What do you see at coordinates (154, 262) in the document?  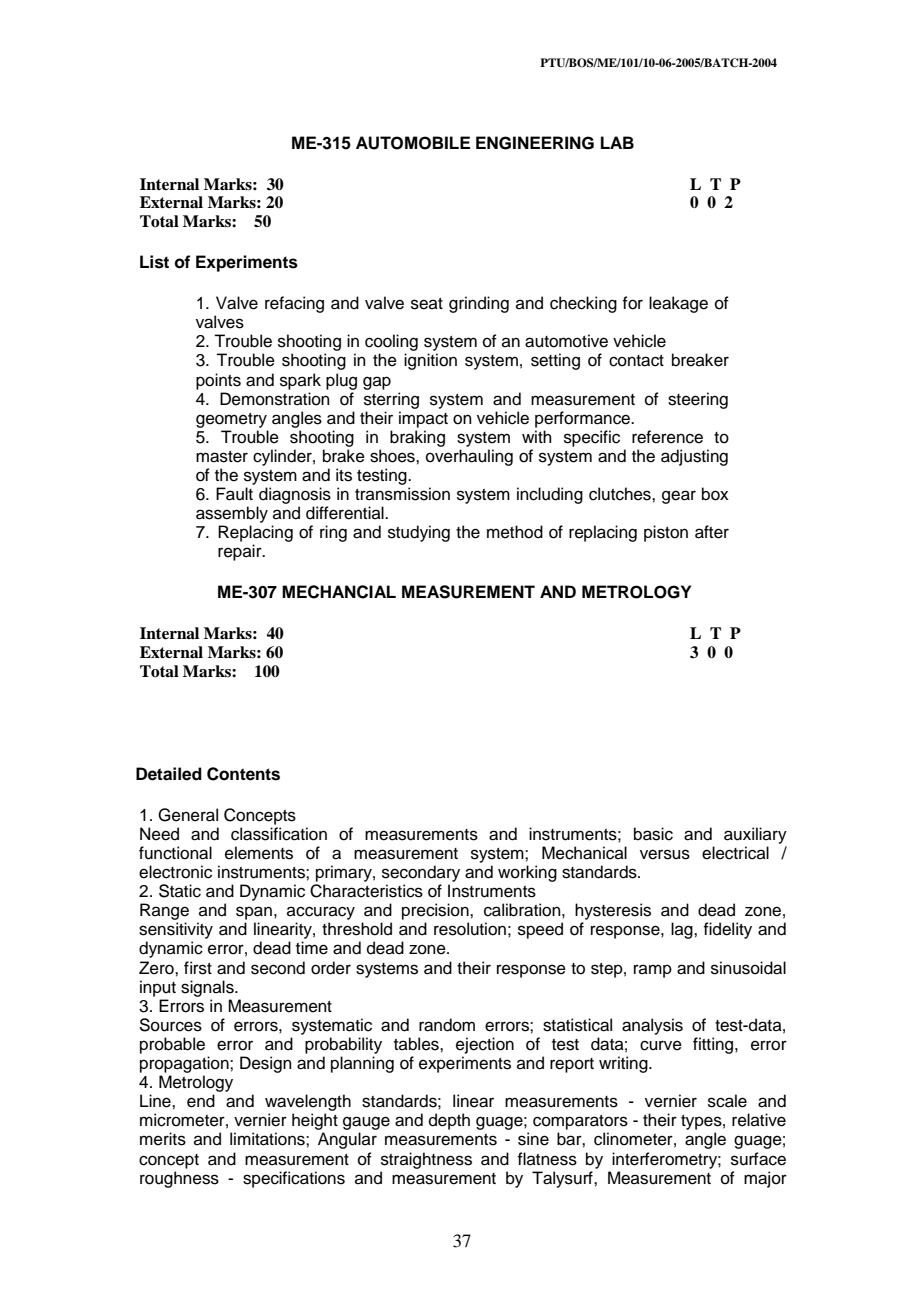 I see `List` at bounding box center [154, 262].
